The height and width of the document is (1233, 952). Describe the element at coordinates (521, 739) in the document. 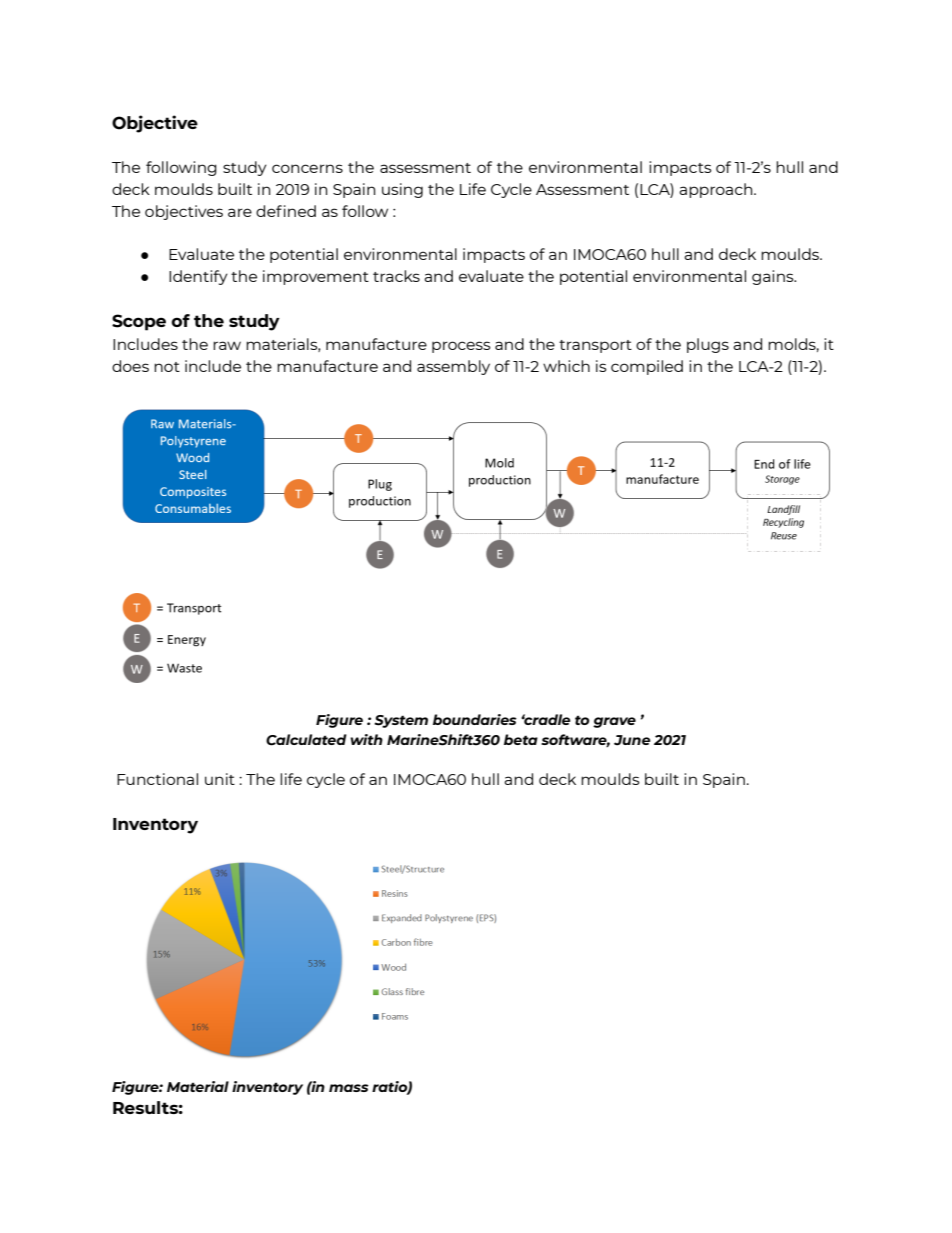

I see `beta` at that location.
